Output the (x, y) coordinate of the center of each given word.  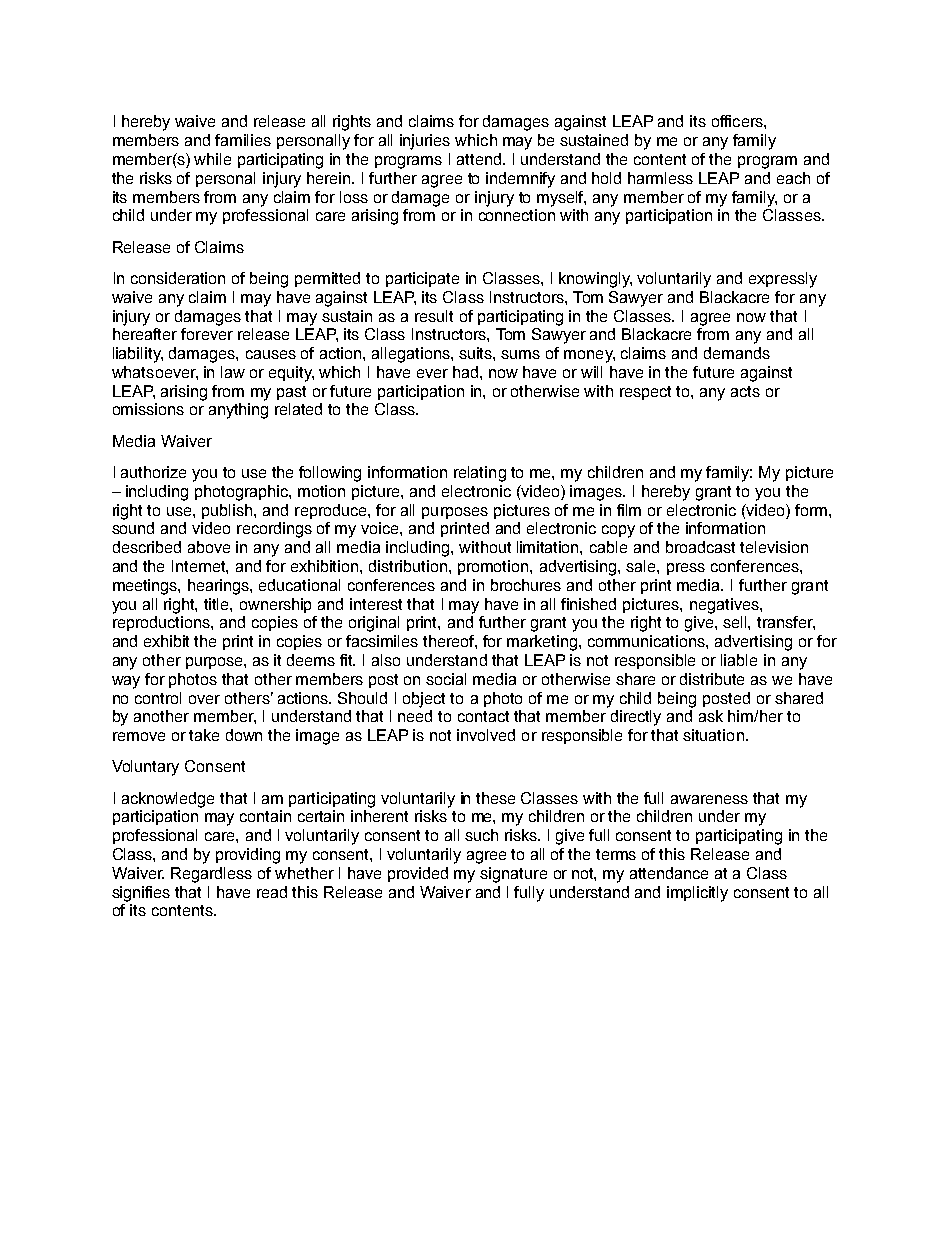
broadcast (700, 547)
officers (738, 121)
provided (418, 874)
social (446, 679)
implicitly (697, 894)
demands (737, 353)
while (212, 159)
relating (480, 474)
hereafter (145, 334)
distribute (712, 679)
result (434, 316)
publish (228, 511)
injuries (425, 142)
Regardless (211, 875)
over (204, 699)
